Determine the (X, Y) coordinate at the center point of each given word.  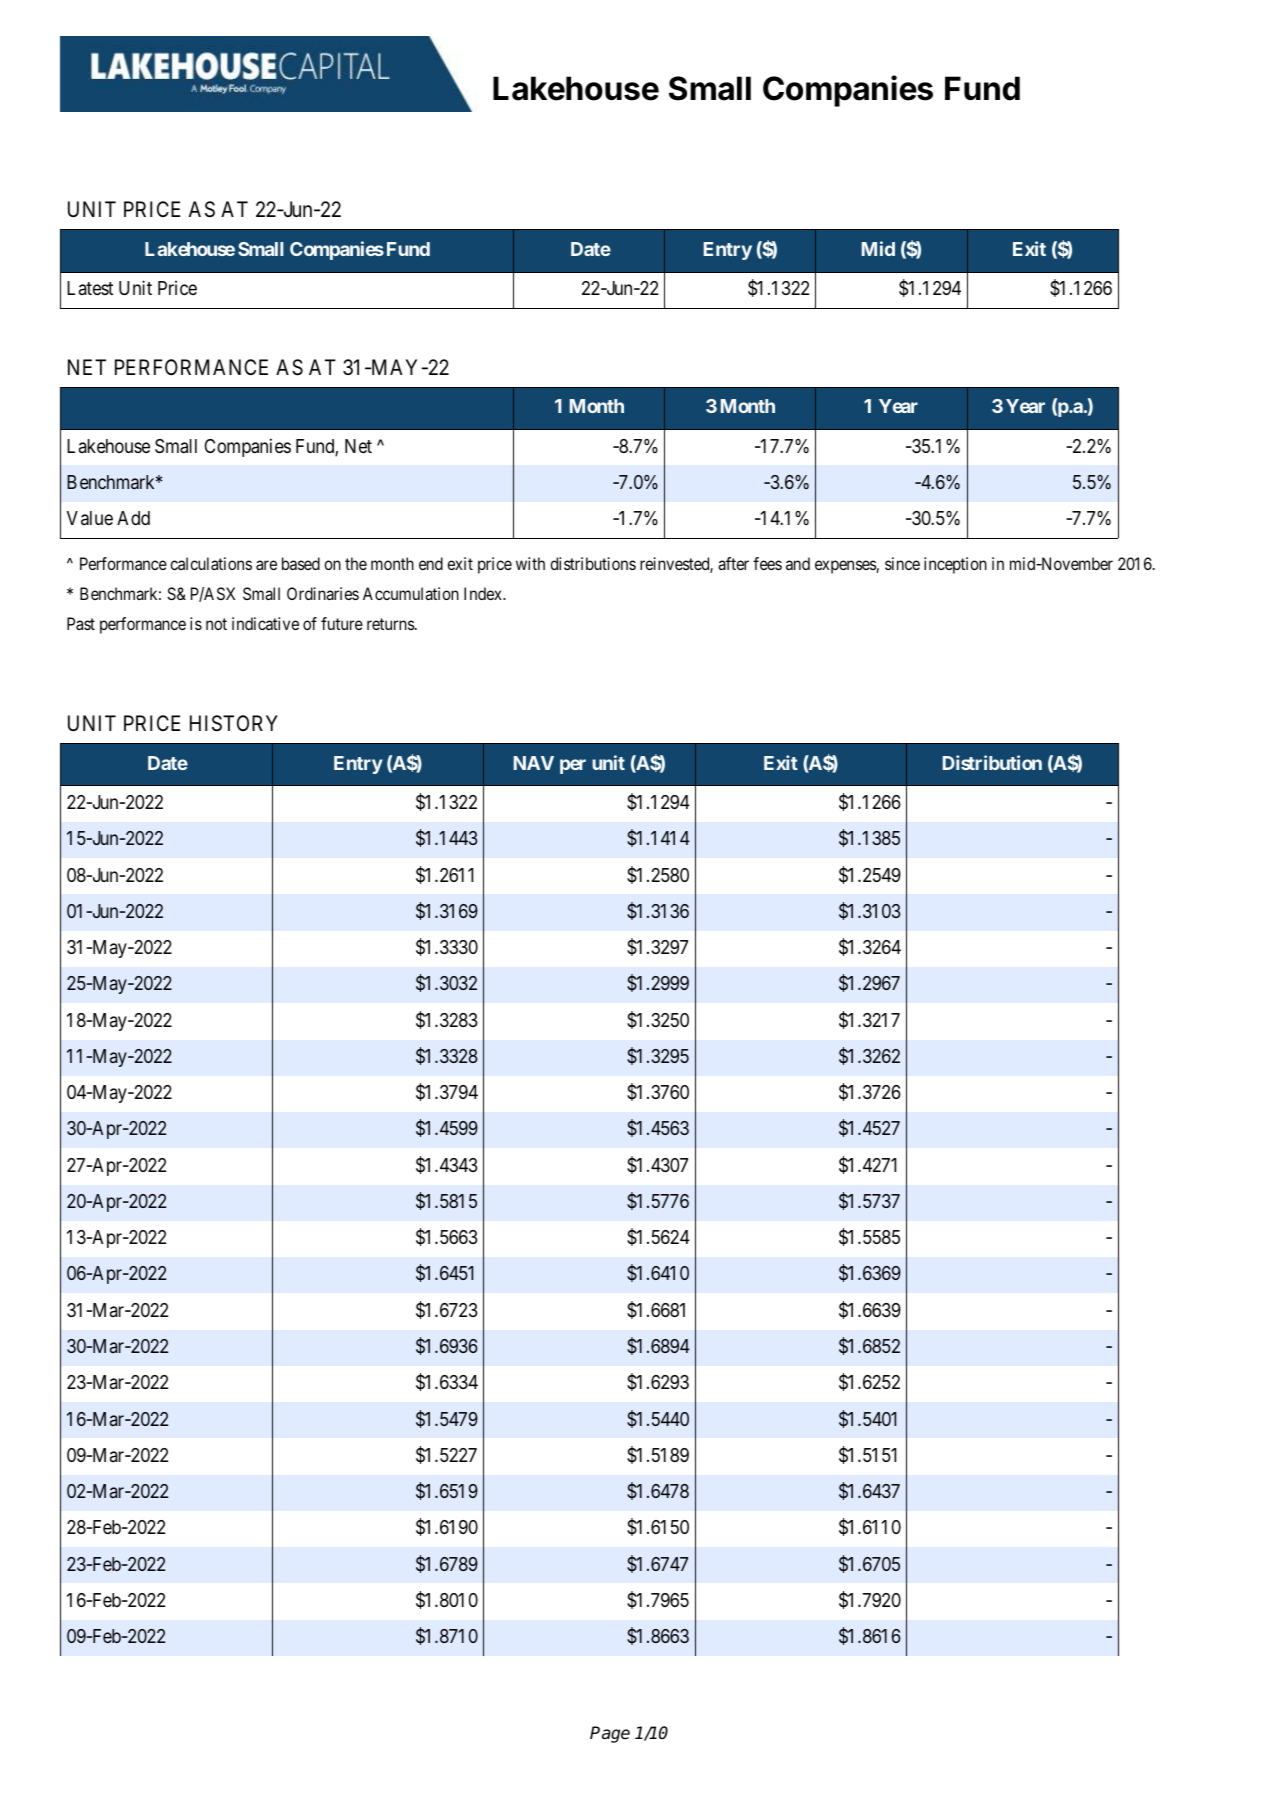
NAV (534, 763)
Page (610, 1734)
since (902, 563)
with (530, 563)
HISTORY (234, 723)
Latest (90, 288)
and (798, 563)
